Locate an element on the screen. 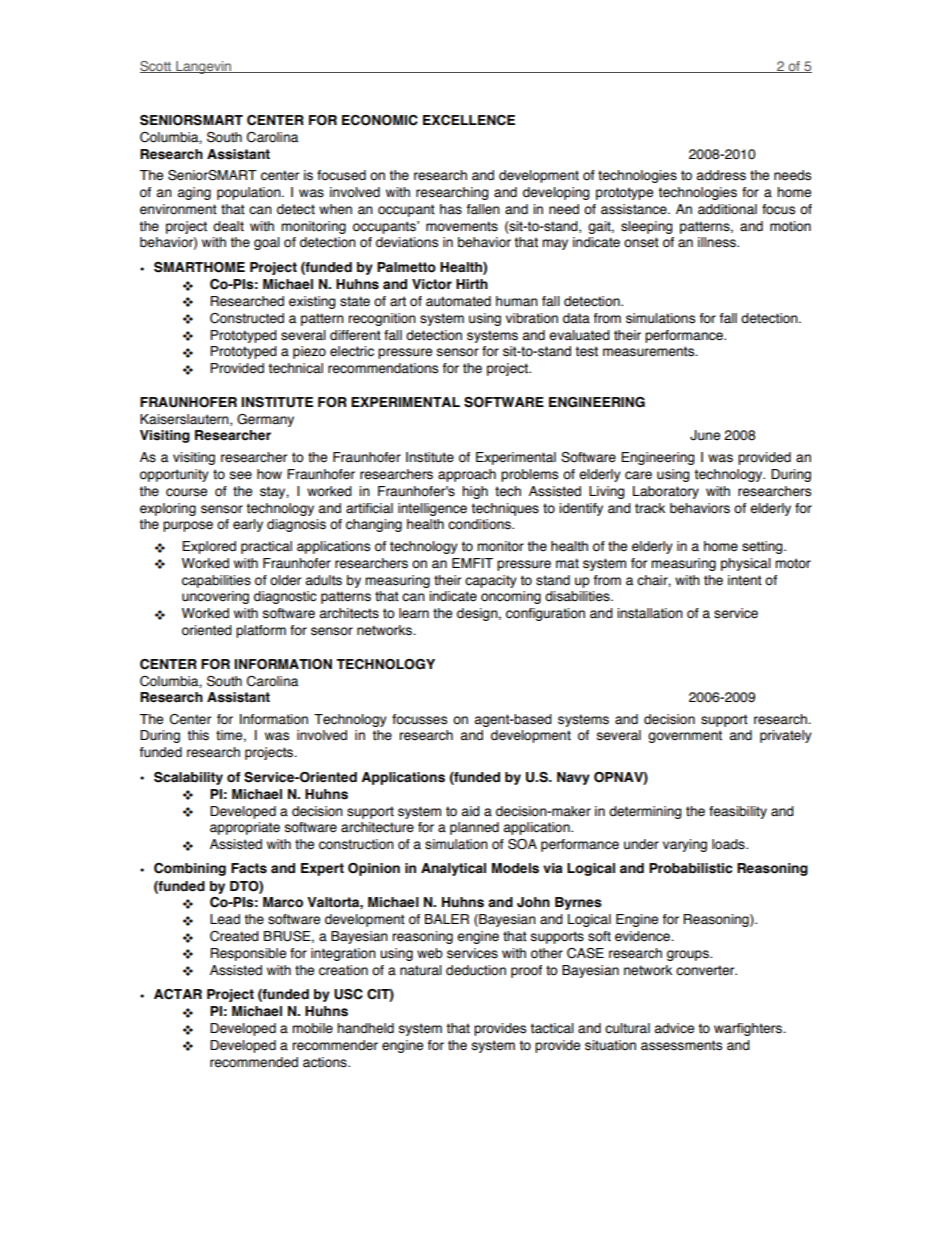 The width and height of the screenshot is (952, 1233). recommended is located at coordinates (254, 1062).
